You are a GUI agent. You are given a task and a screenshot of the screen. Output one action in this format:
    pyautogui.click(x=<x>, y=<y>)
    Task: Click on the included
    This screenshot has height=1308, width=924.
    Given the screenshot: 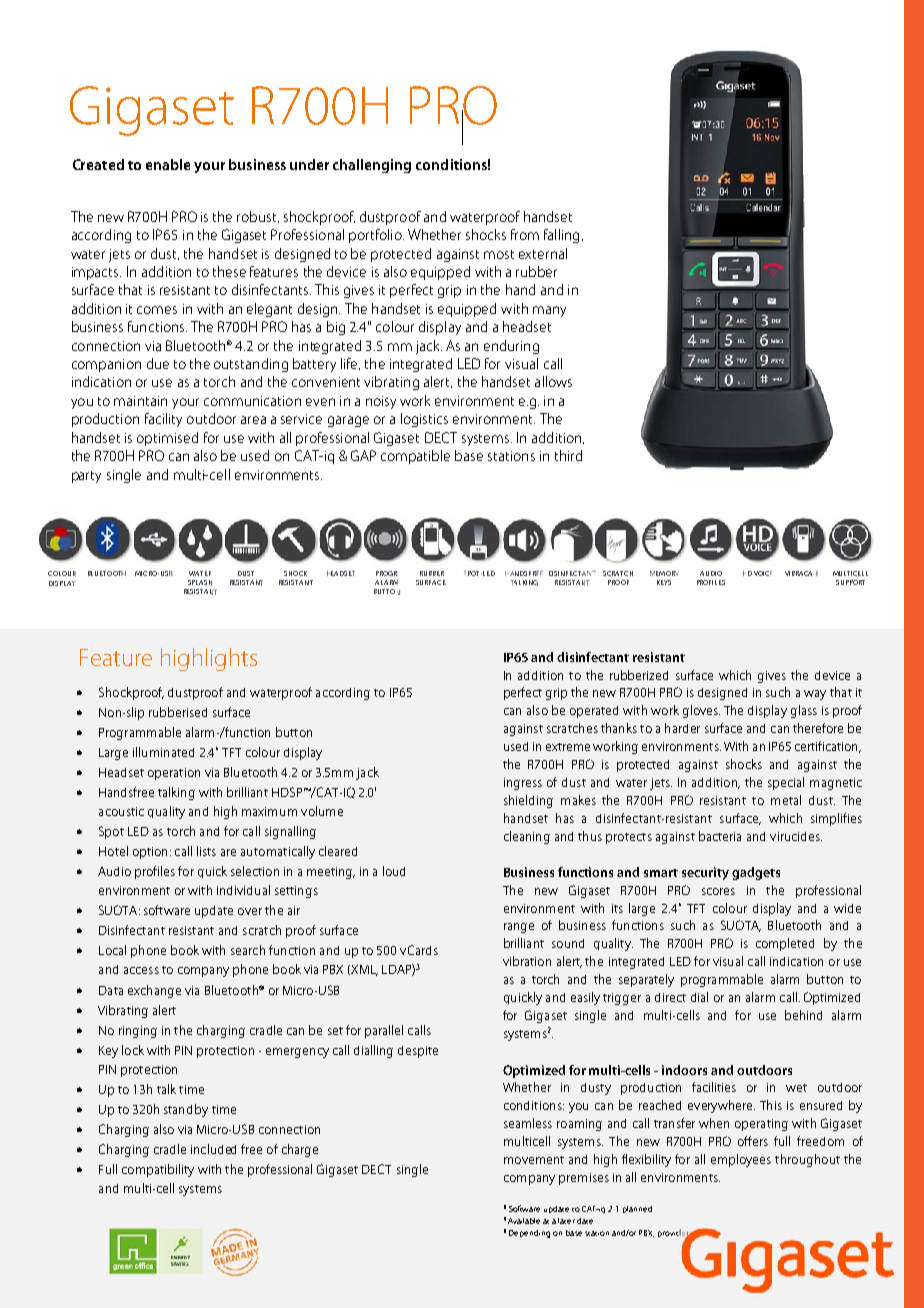 What is the action you would take?
    pyautogui.click(x=213, y=1149)
